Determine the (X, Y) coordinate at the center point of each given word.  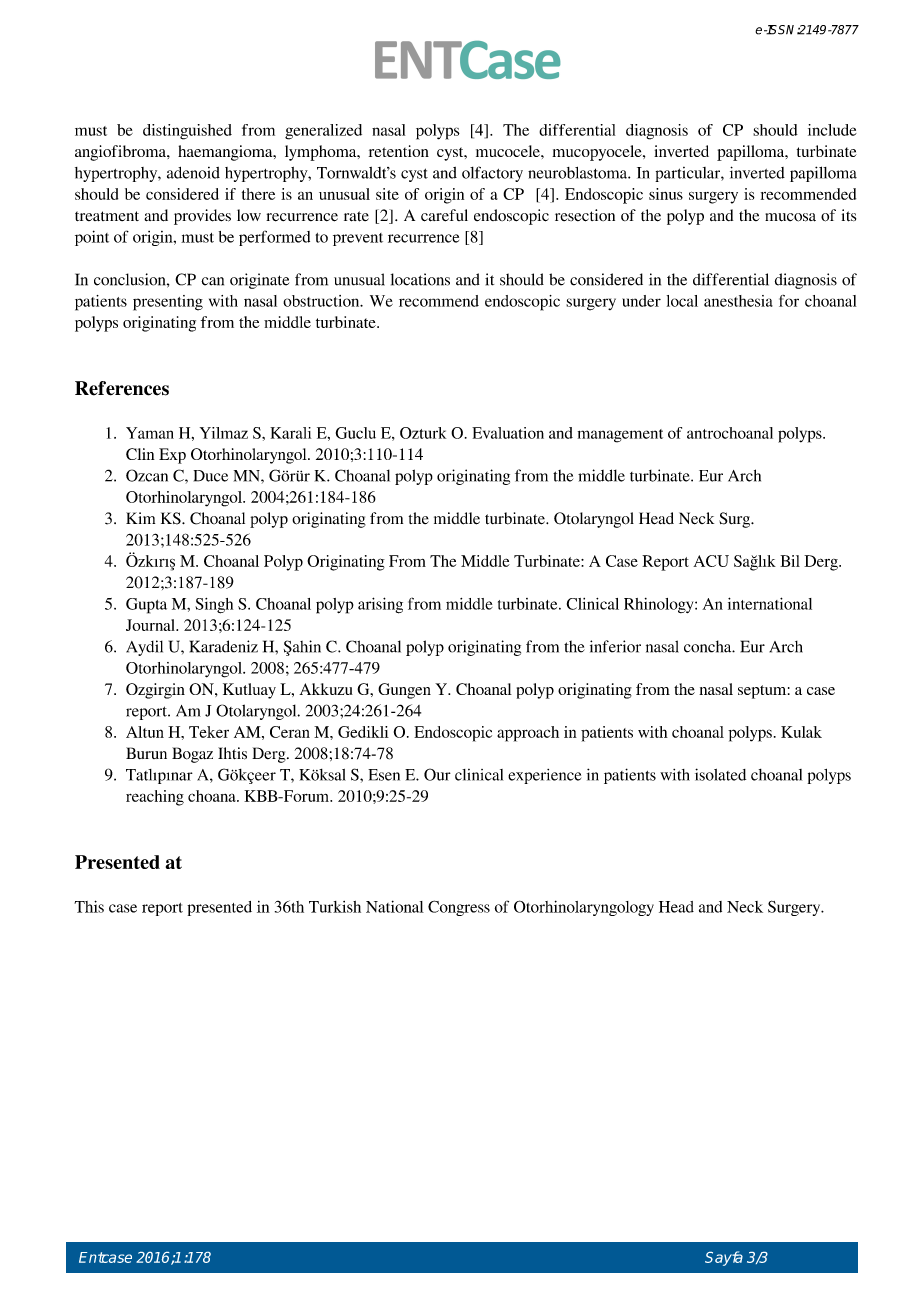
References (122, 388)
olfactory (492, 174)
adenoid (193, 173)
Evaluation (508, 433)
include (832, 130)
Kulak (801, 732)
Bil (790, 561)
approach (528, 734)
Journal (151, 625)
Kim (140, 518)
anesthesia (738, 301)
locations (420, 279)
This (89, 906)
